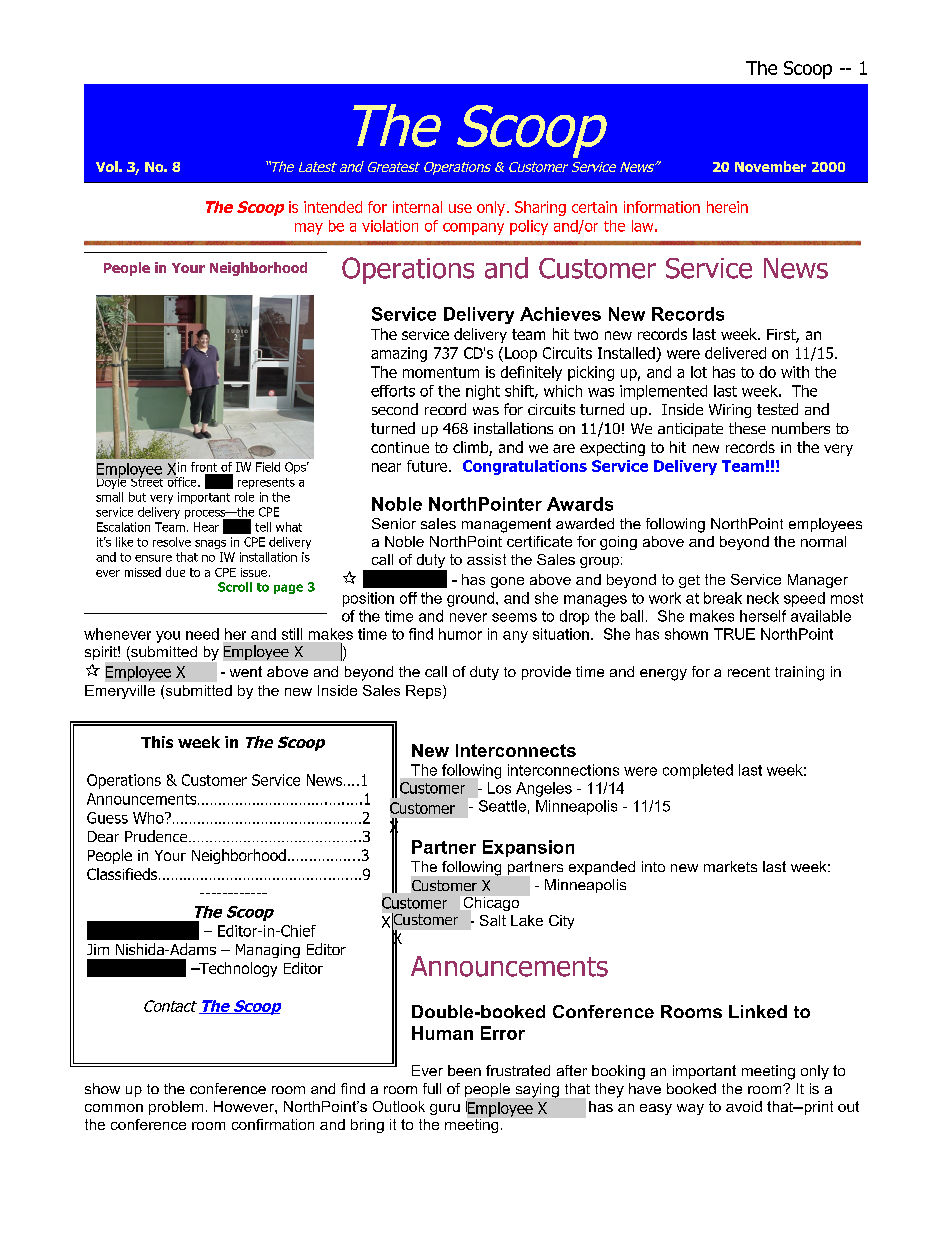  Describe the element at coordinates (499, 788) in the page. I see `Los` at that location.
